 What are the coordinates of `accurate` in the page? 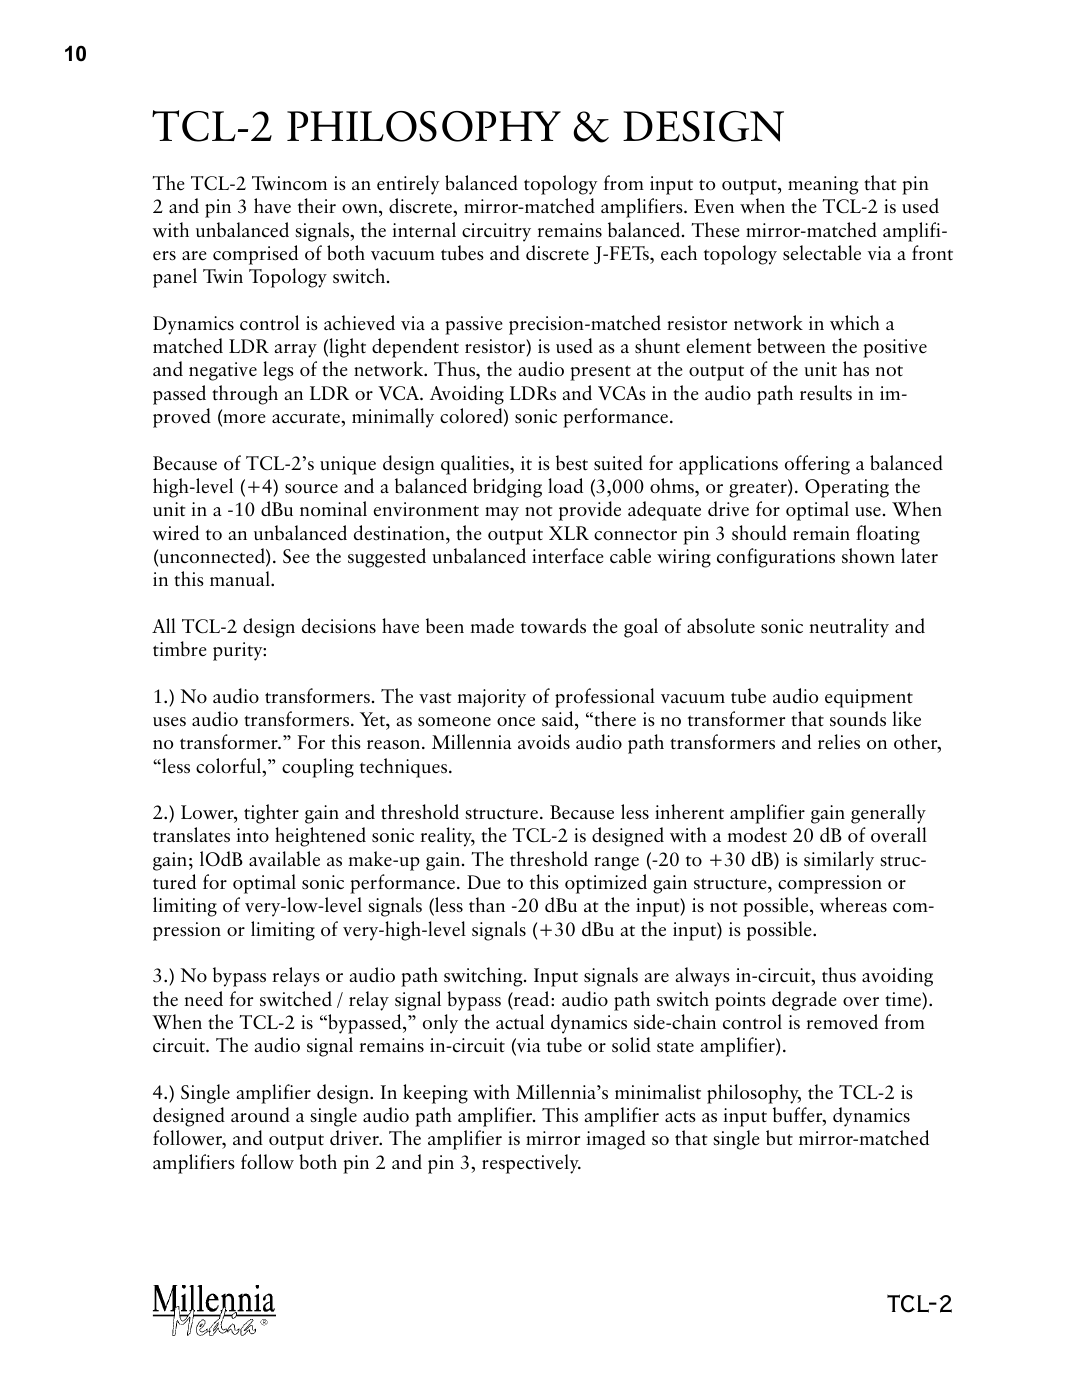 It's located at (307, 417).
